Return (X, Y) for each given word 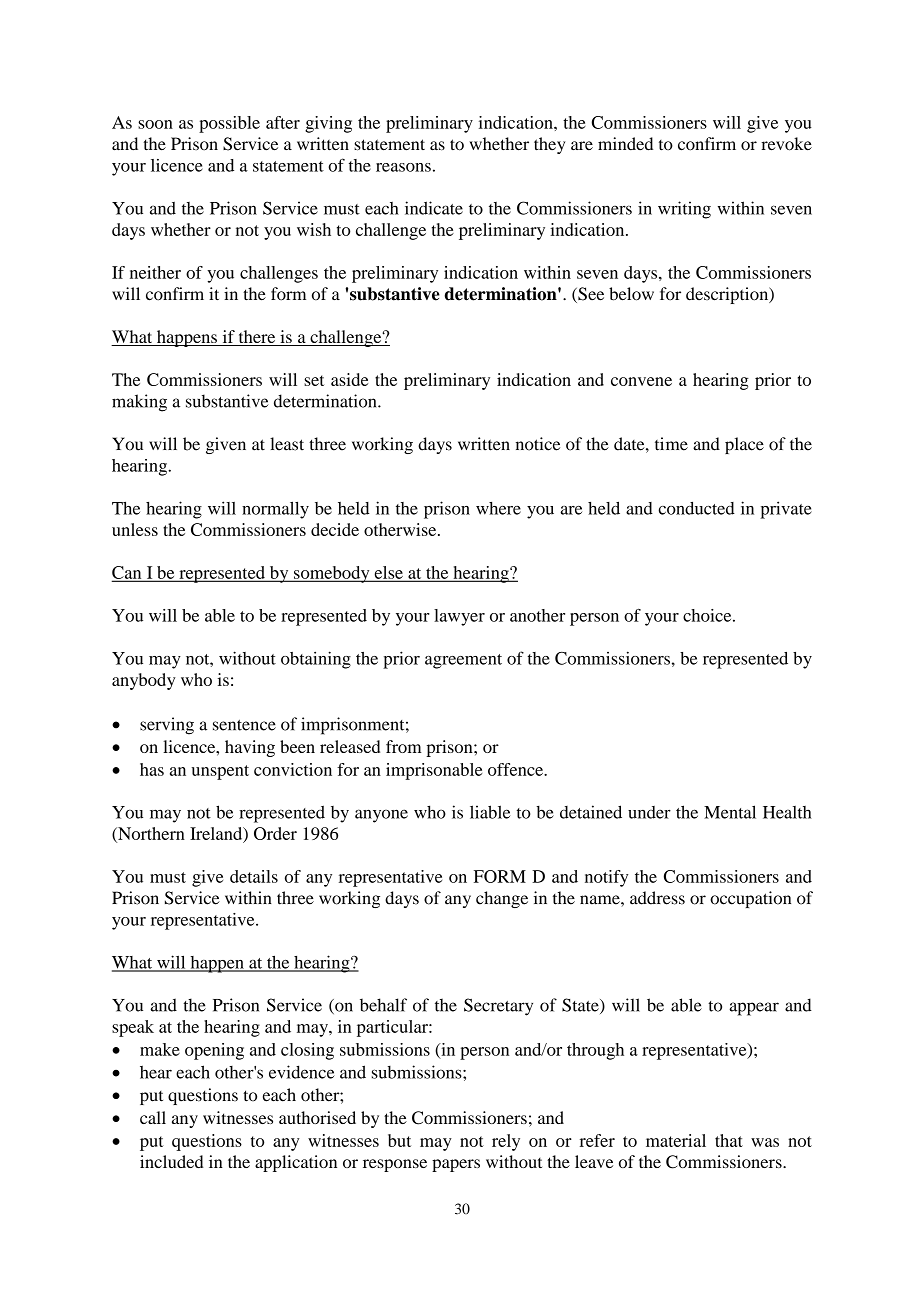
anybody (144, 681)
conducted (697, 508)
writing (684, 210)
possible (229, 124)
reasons (403, 167)
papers (456, 1165)
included (171, 1161)
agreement (463, 661)
